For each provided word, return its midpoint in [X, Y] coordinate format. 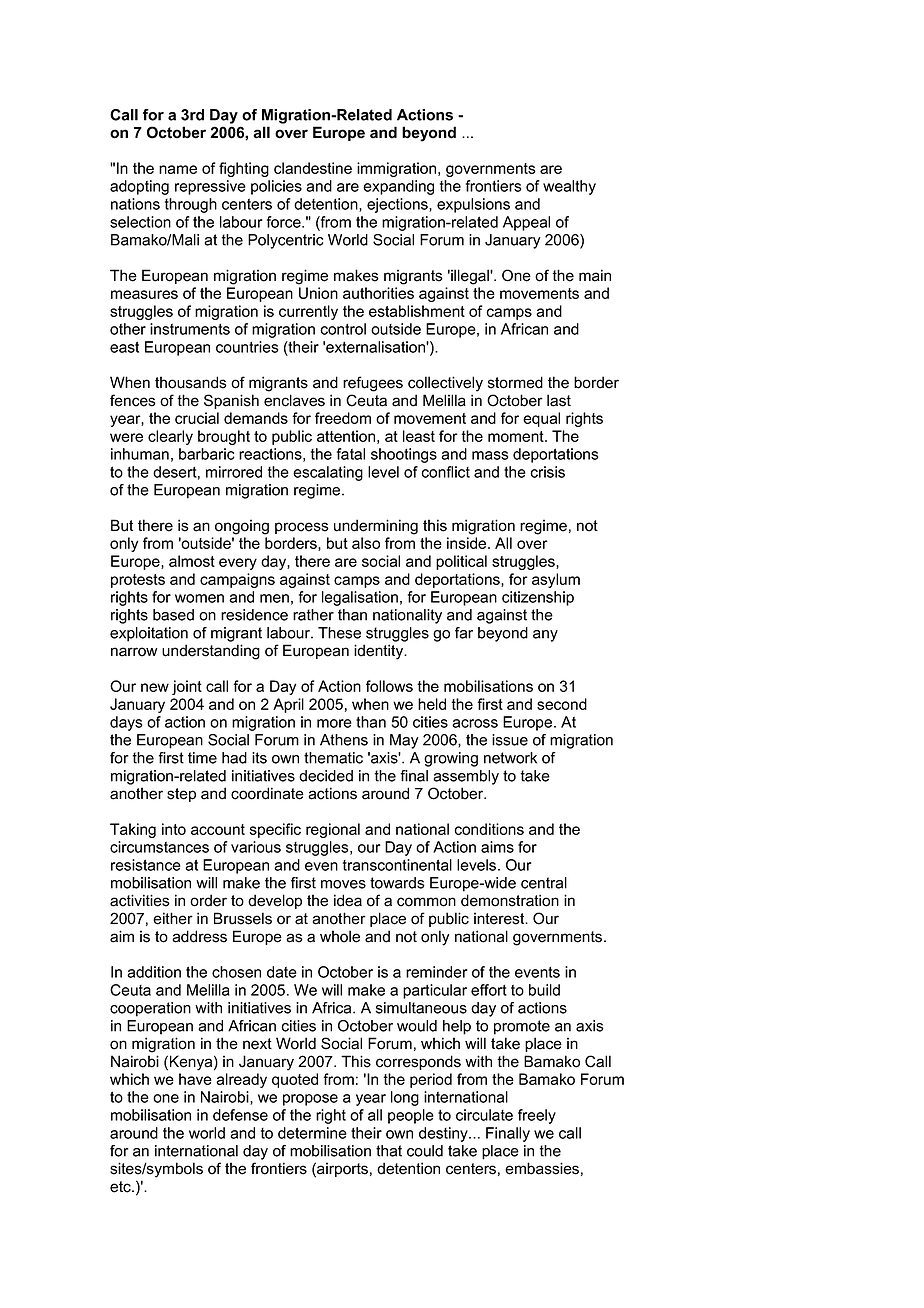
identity [380, 652]
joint [187, 687]
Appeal [526, 223]
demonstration [510, 900]
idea [348, 900]
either [173, 918]
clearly [170, 437]
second [562, 704]
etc [121, 1187]
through [191, 205]
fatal [351, 454]
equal [541, 419]
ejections [398, 205]
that [389, 1151]
